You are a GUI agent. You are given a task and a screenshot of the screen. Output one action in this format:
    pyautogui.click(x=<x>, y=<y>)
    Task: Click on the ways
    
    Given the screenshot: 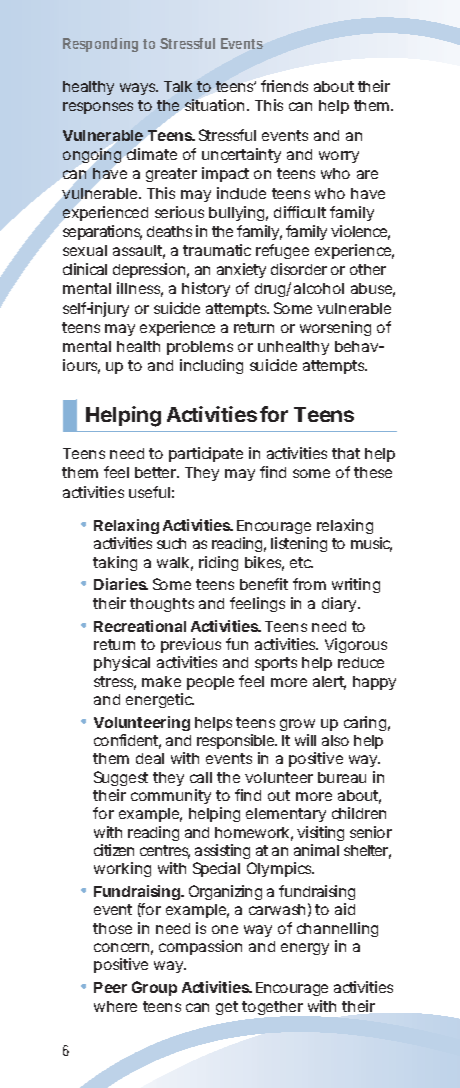 What is the action you would take?
    pyautogui.click(x=138, y=89)
